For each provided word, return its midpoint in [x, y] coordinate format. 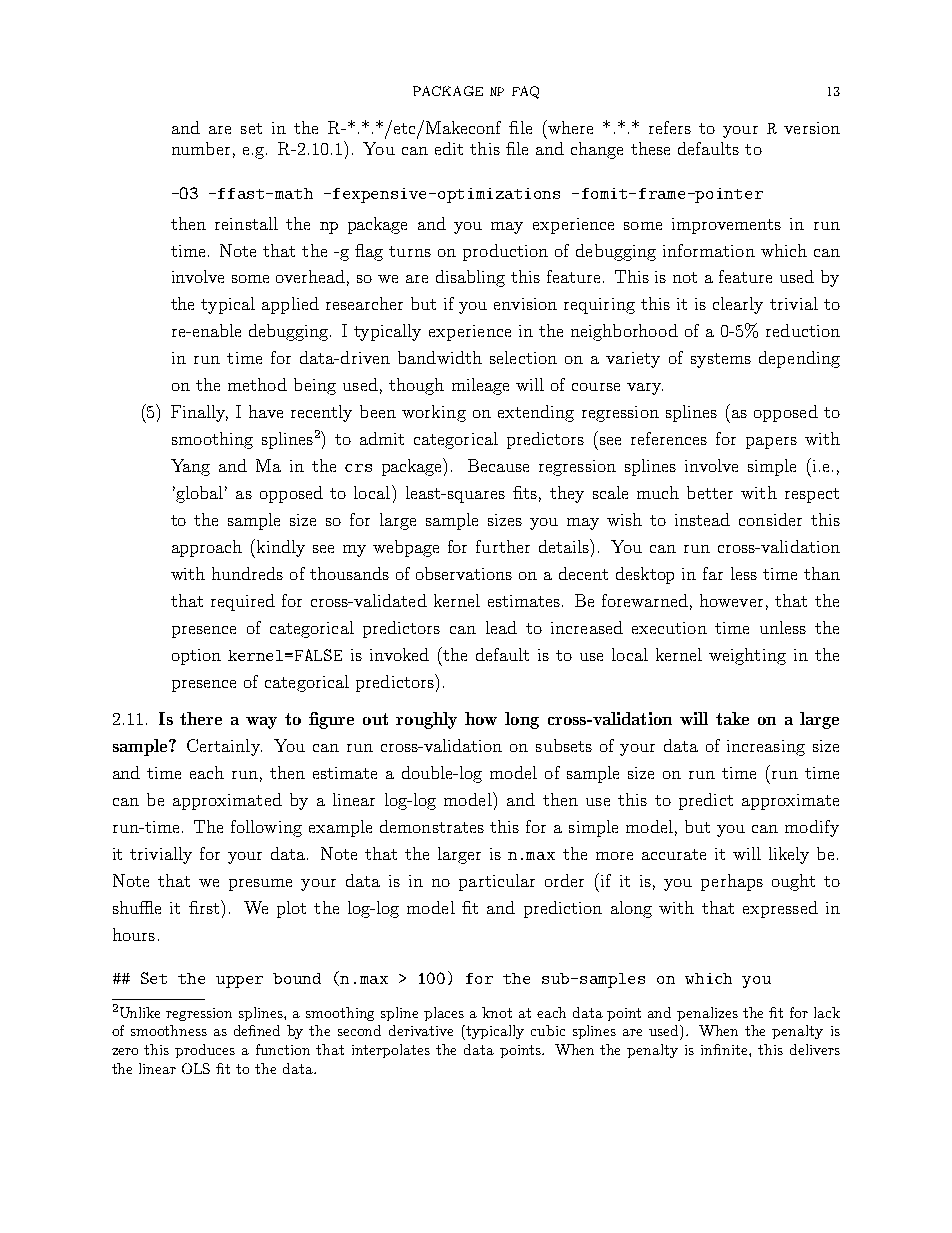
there [201, 718]
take [732, 718]
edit [449, 148]
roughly [426, 720]
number [201, 148]
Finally [199, 413]
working [434, 413]
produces [205, 1051]
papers [771, 443]
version [812, 128]
